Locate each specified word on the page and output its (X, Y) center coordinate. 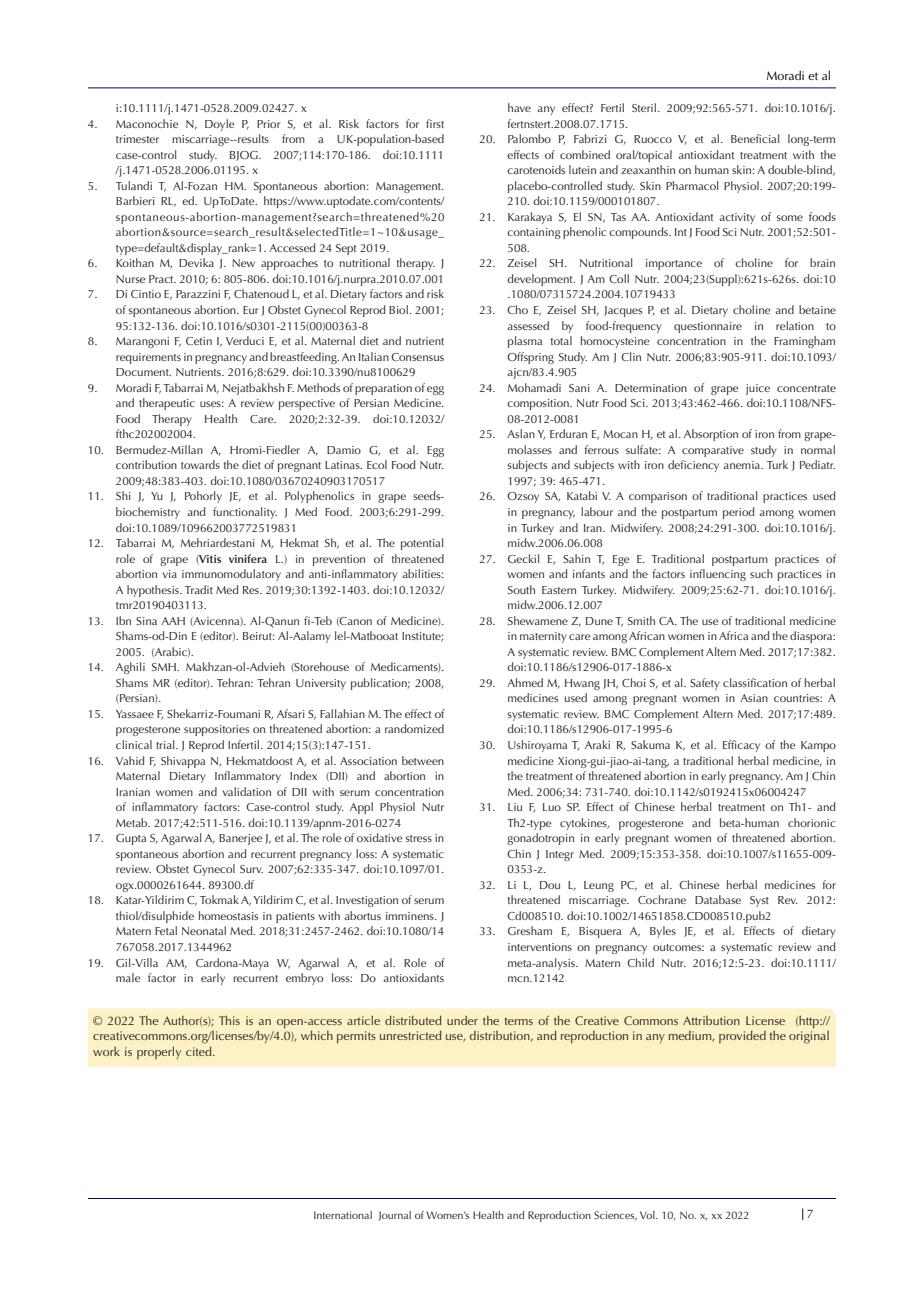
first (435, 123)
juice (758, 389)
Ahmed (525, 682)
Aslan (521, 433)
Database (718, 899)
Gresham (530, 930)
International (343, 1215)
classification (755, 682)
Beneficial (755, 138)
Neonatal (204, 930)
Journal (394, 1216)
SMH (165, 667)
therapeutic (167, 404)
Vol (648, 1215)
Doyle (220, 125)
